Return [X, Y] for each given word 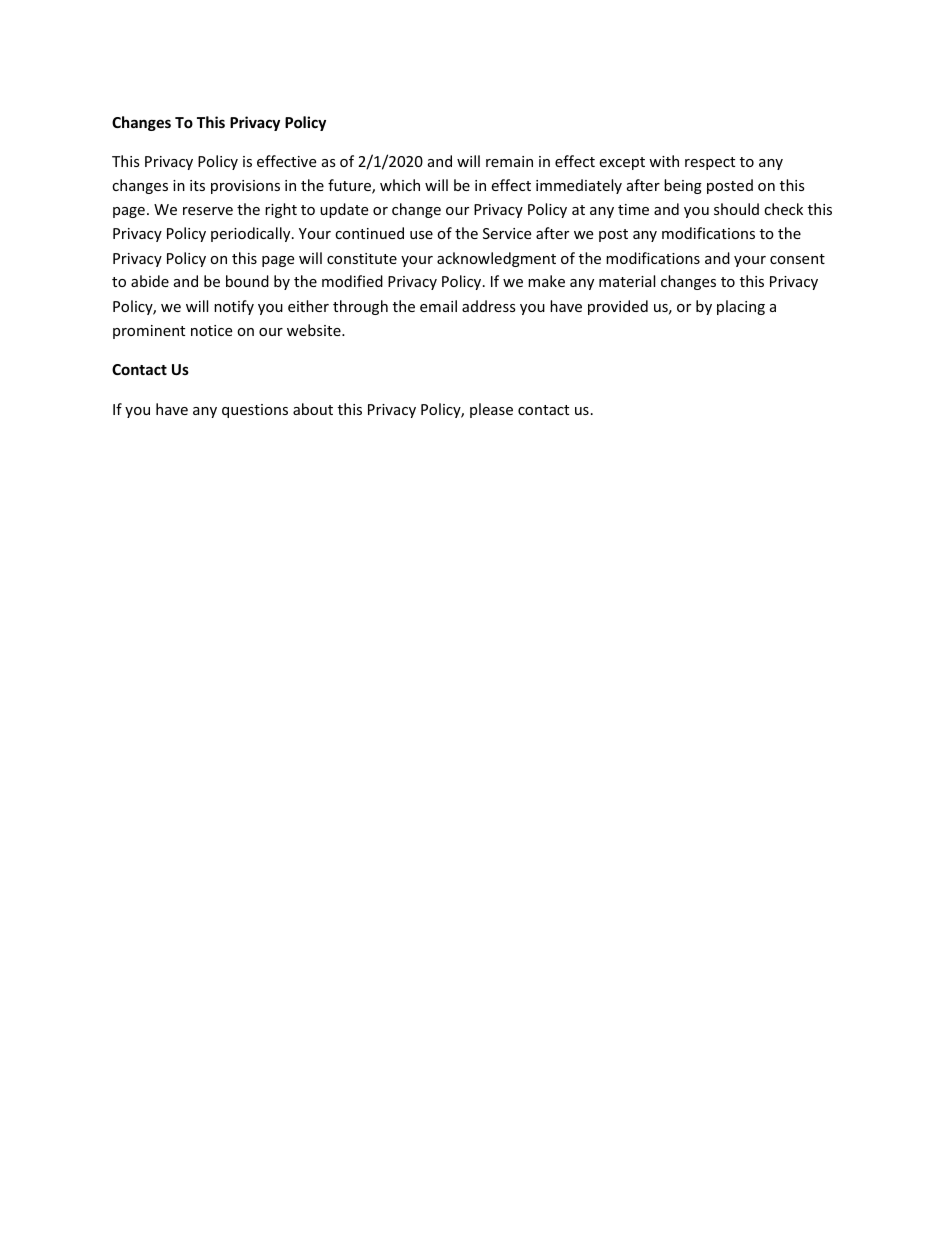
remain [509, 161]
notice [211, 330]
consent [797, 259]
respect [710, 163]
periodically [252, 234]
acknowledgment [496, 259]
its [197, 185]
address [489, 306]
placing [741, 307]
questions [255, 411]
